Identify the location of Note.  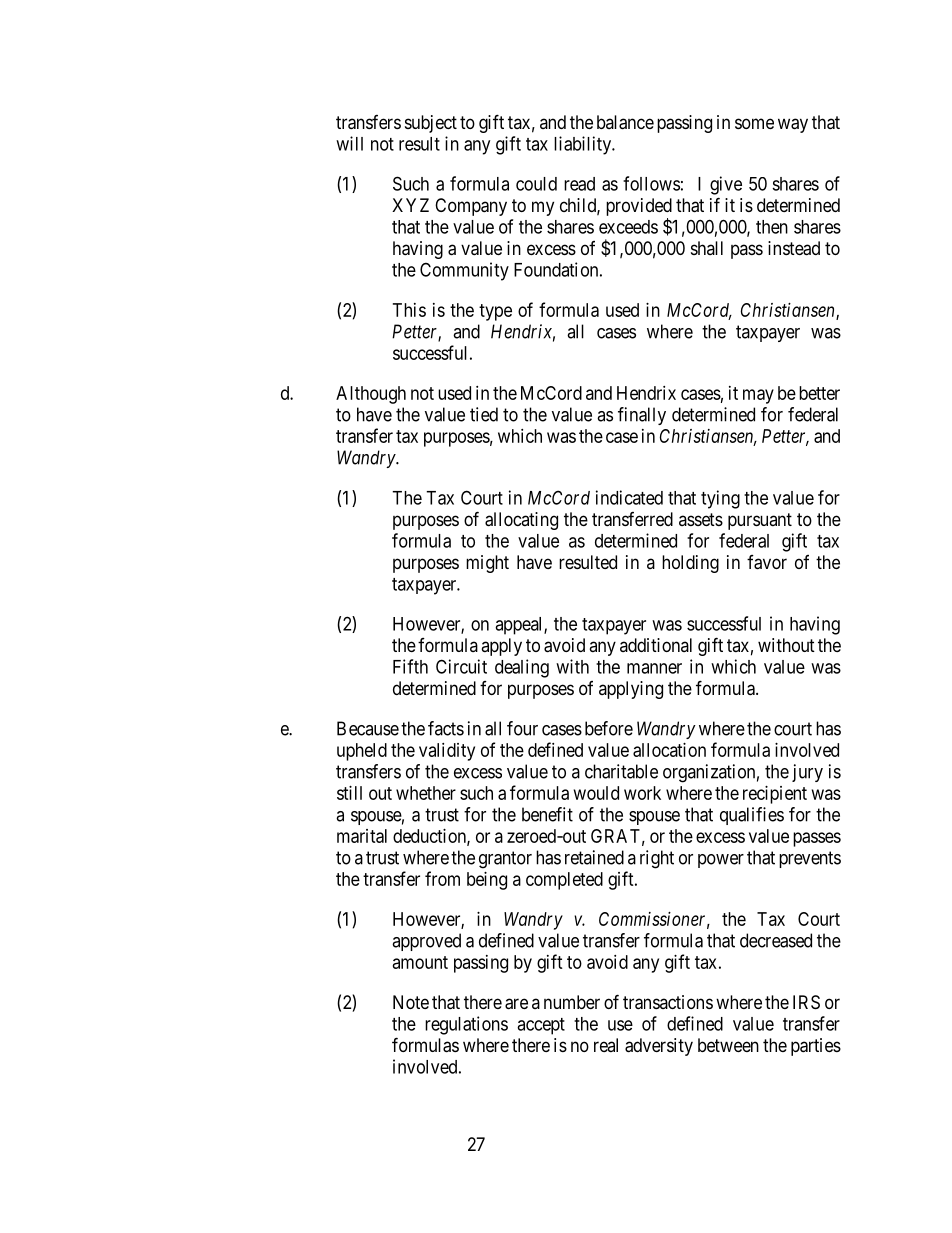
(411, 1002).
